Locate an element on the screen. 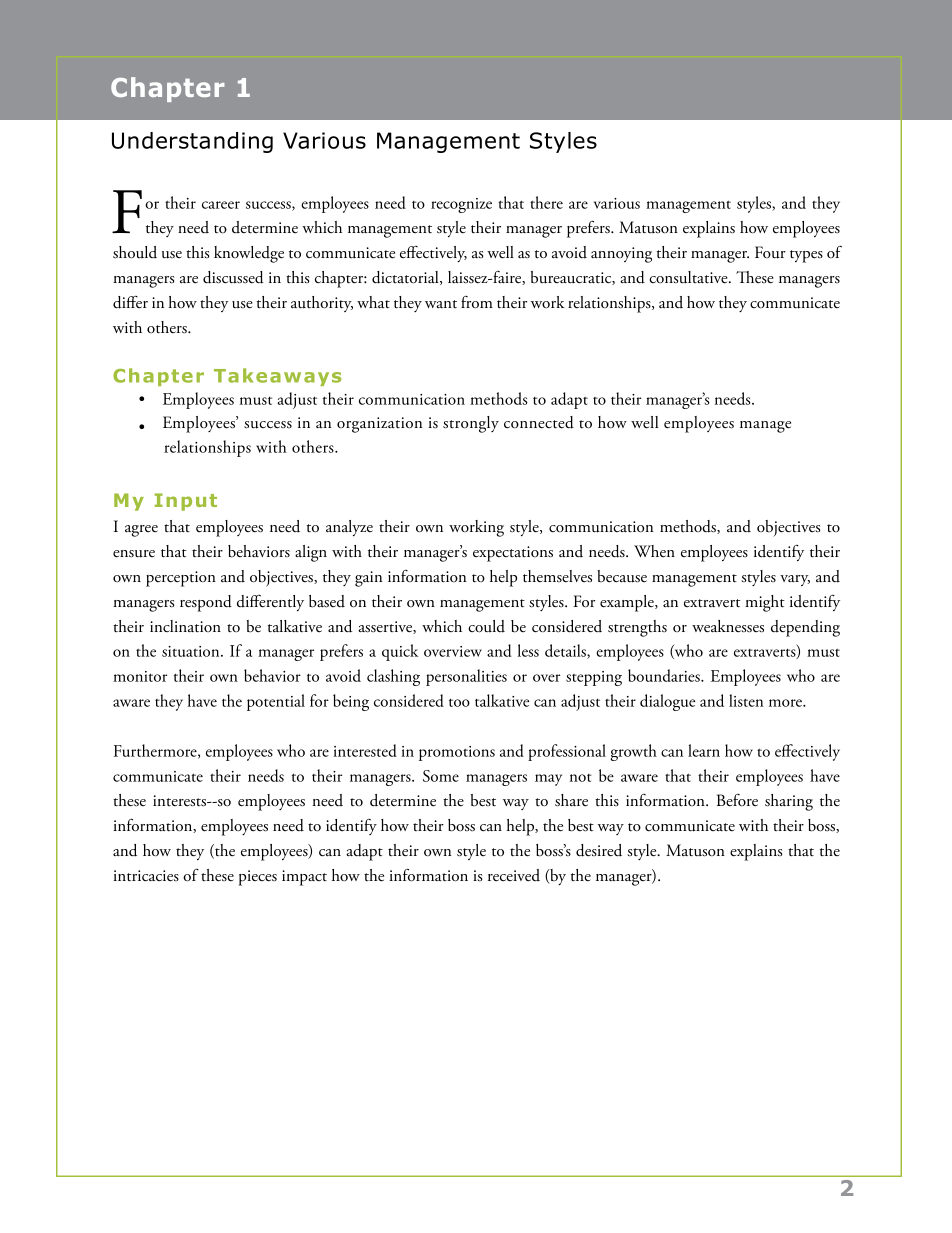  listen is located at coordinates (746, 700).
